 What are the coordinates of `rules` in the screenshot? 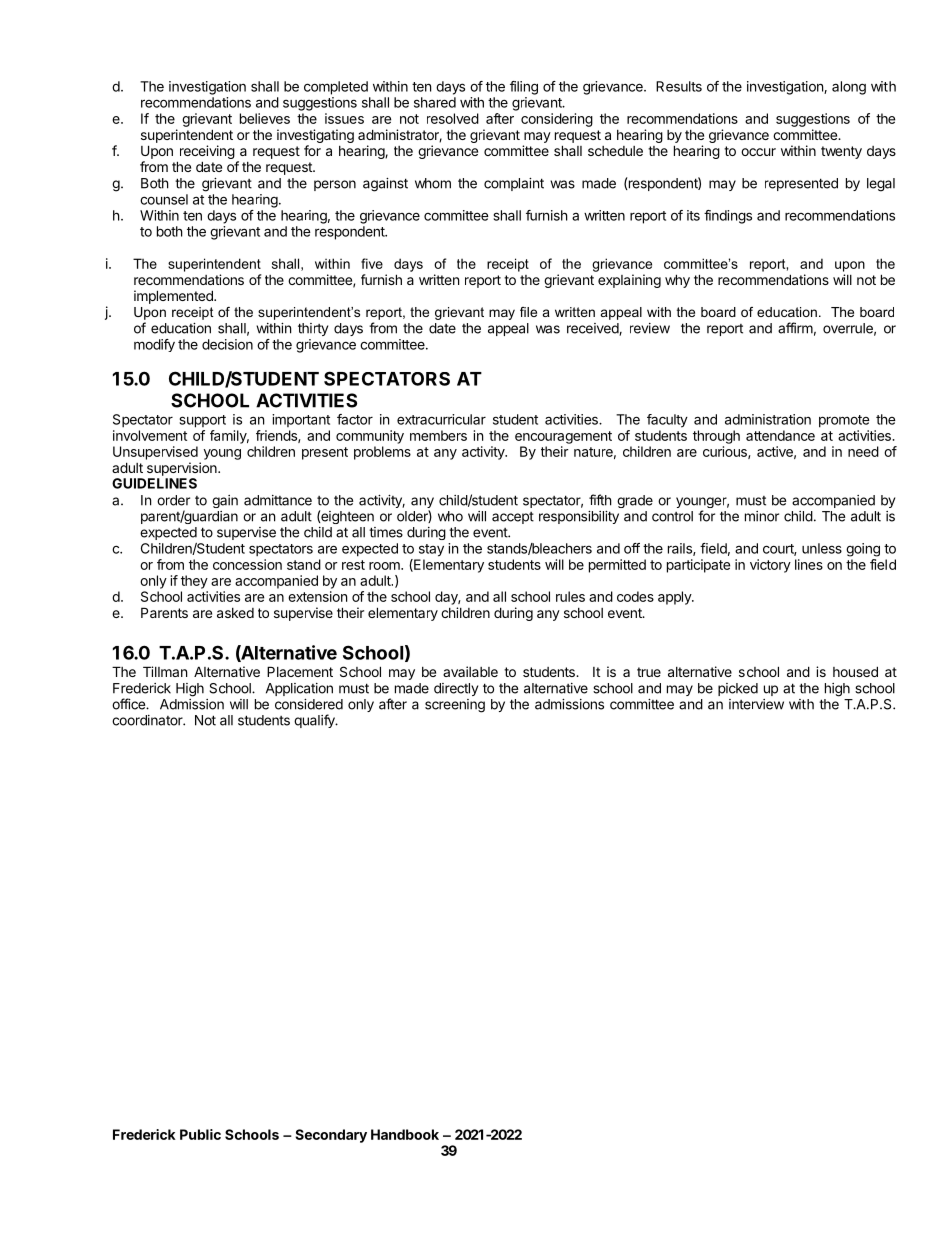 It's located at (570, 596).
